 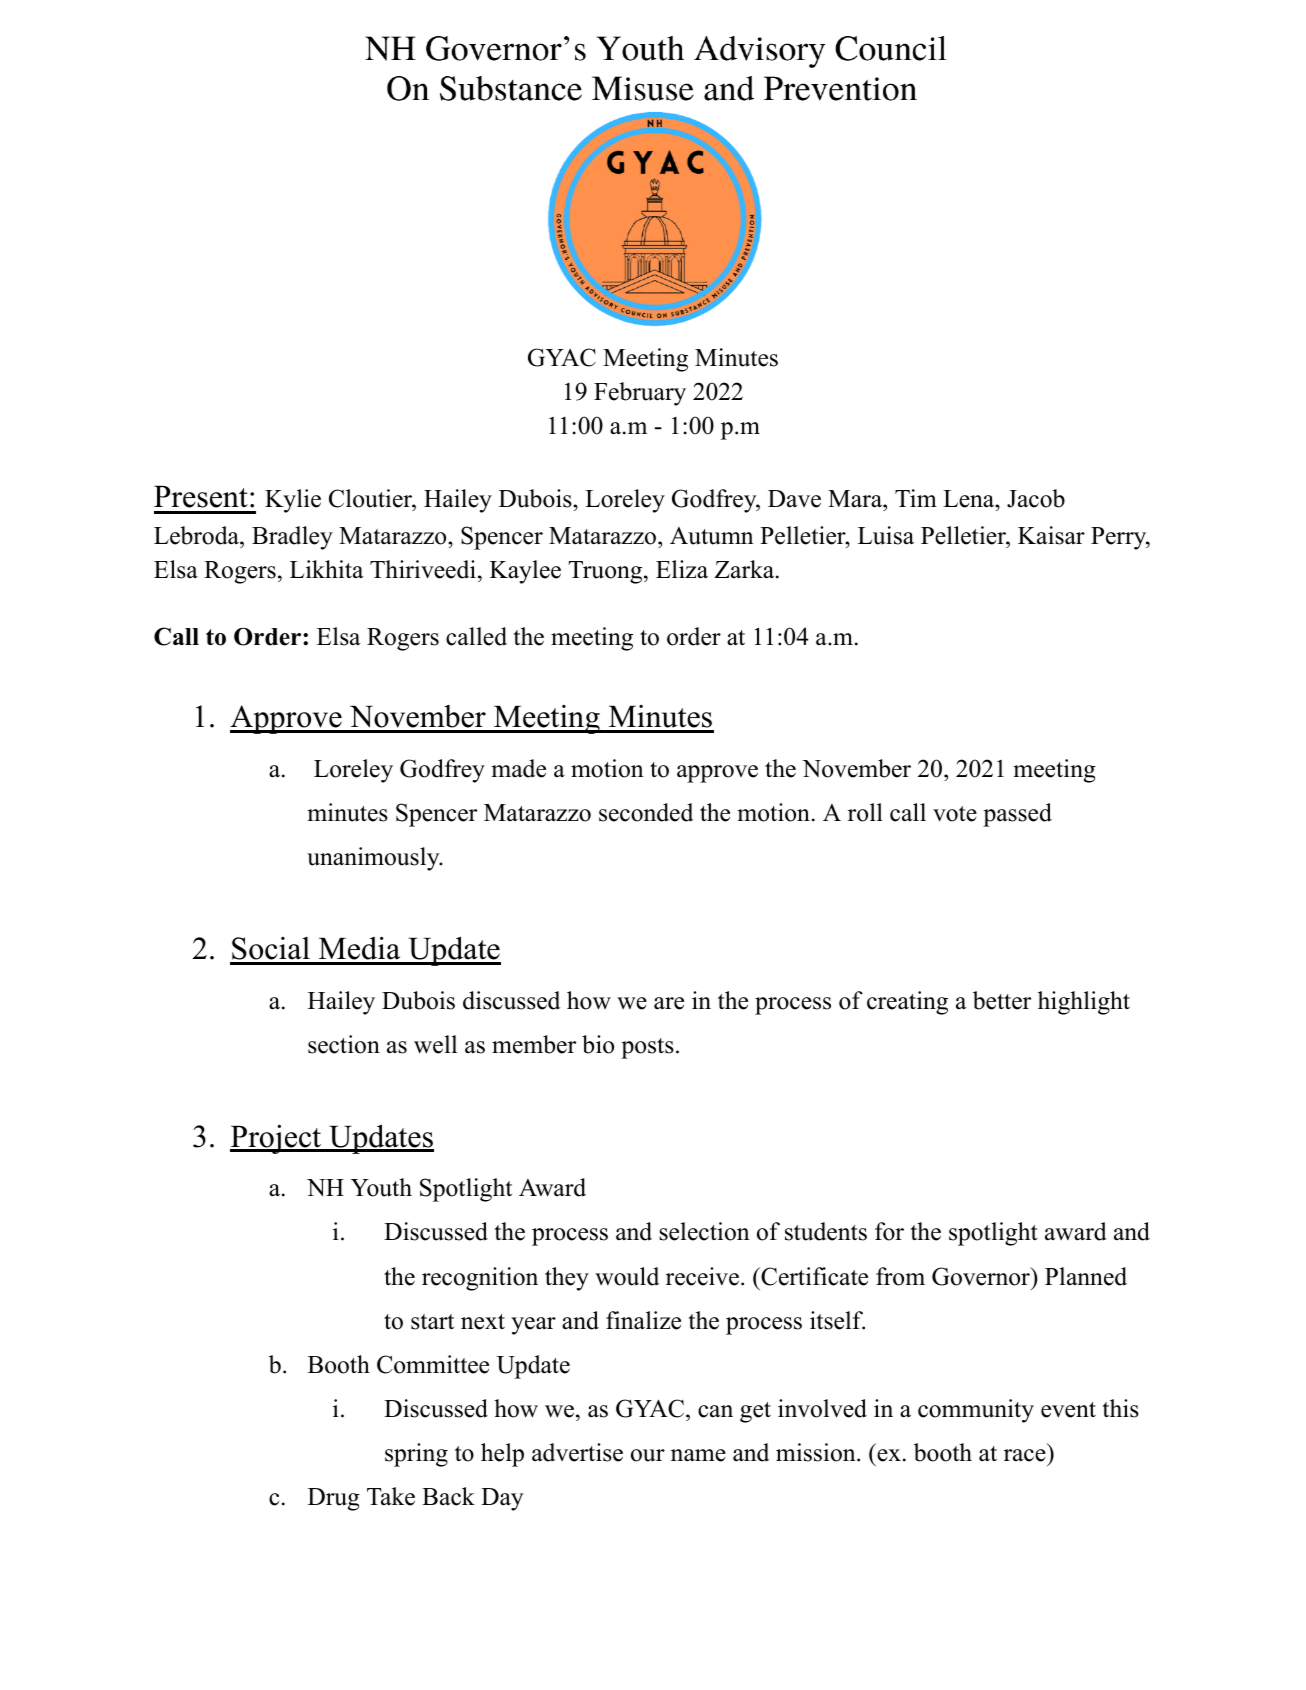 I want to click on Governor, so click(x=982, y=1276).
